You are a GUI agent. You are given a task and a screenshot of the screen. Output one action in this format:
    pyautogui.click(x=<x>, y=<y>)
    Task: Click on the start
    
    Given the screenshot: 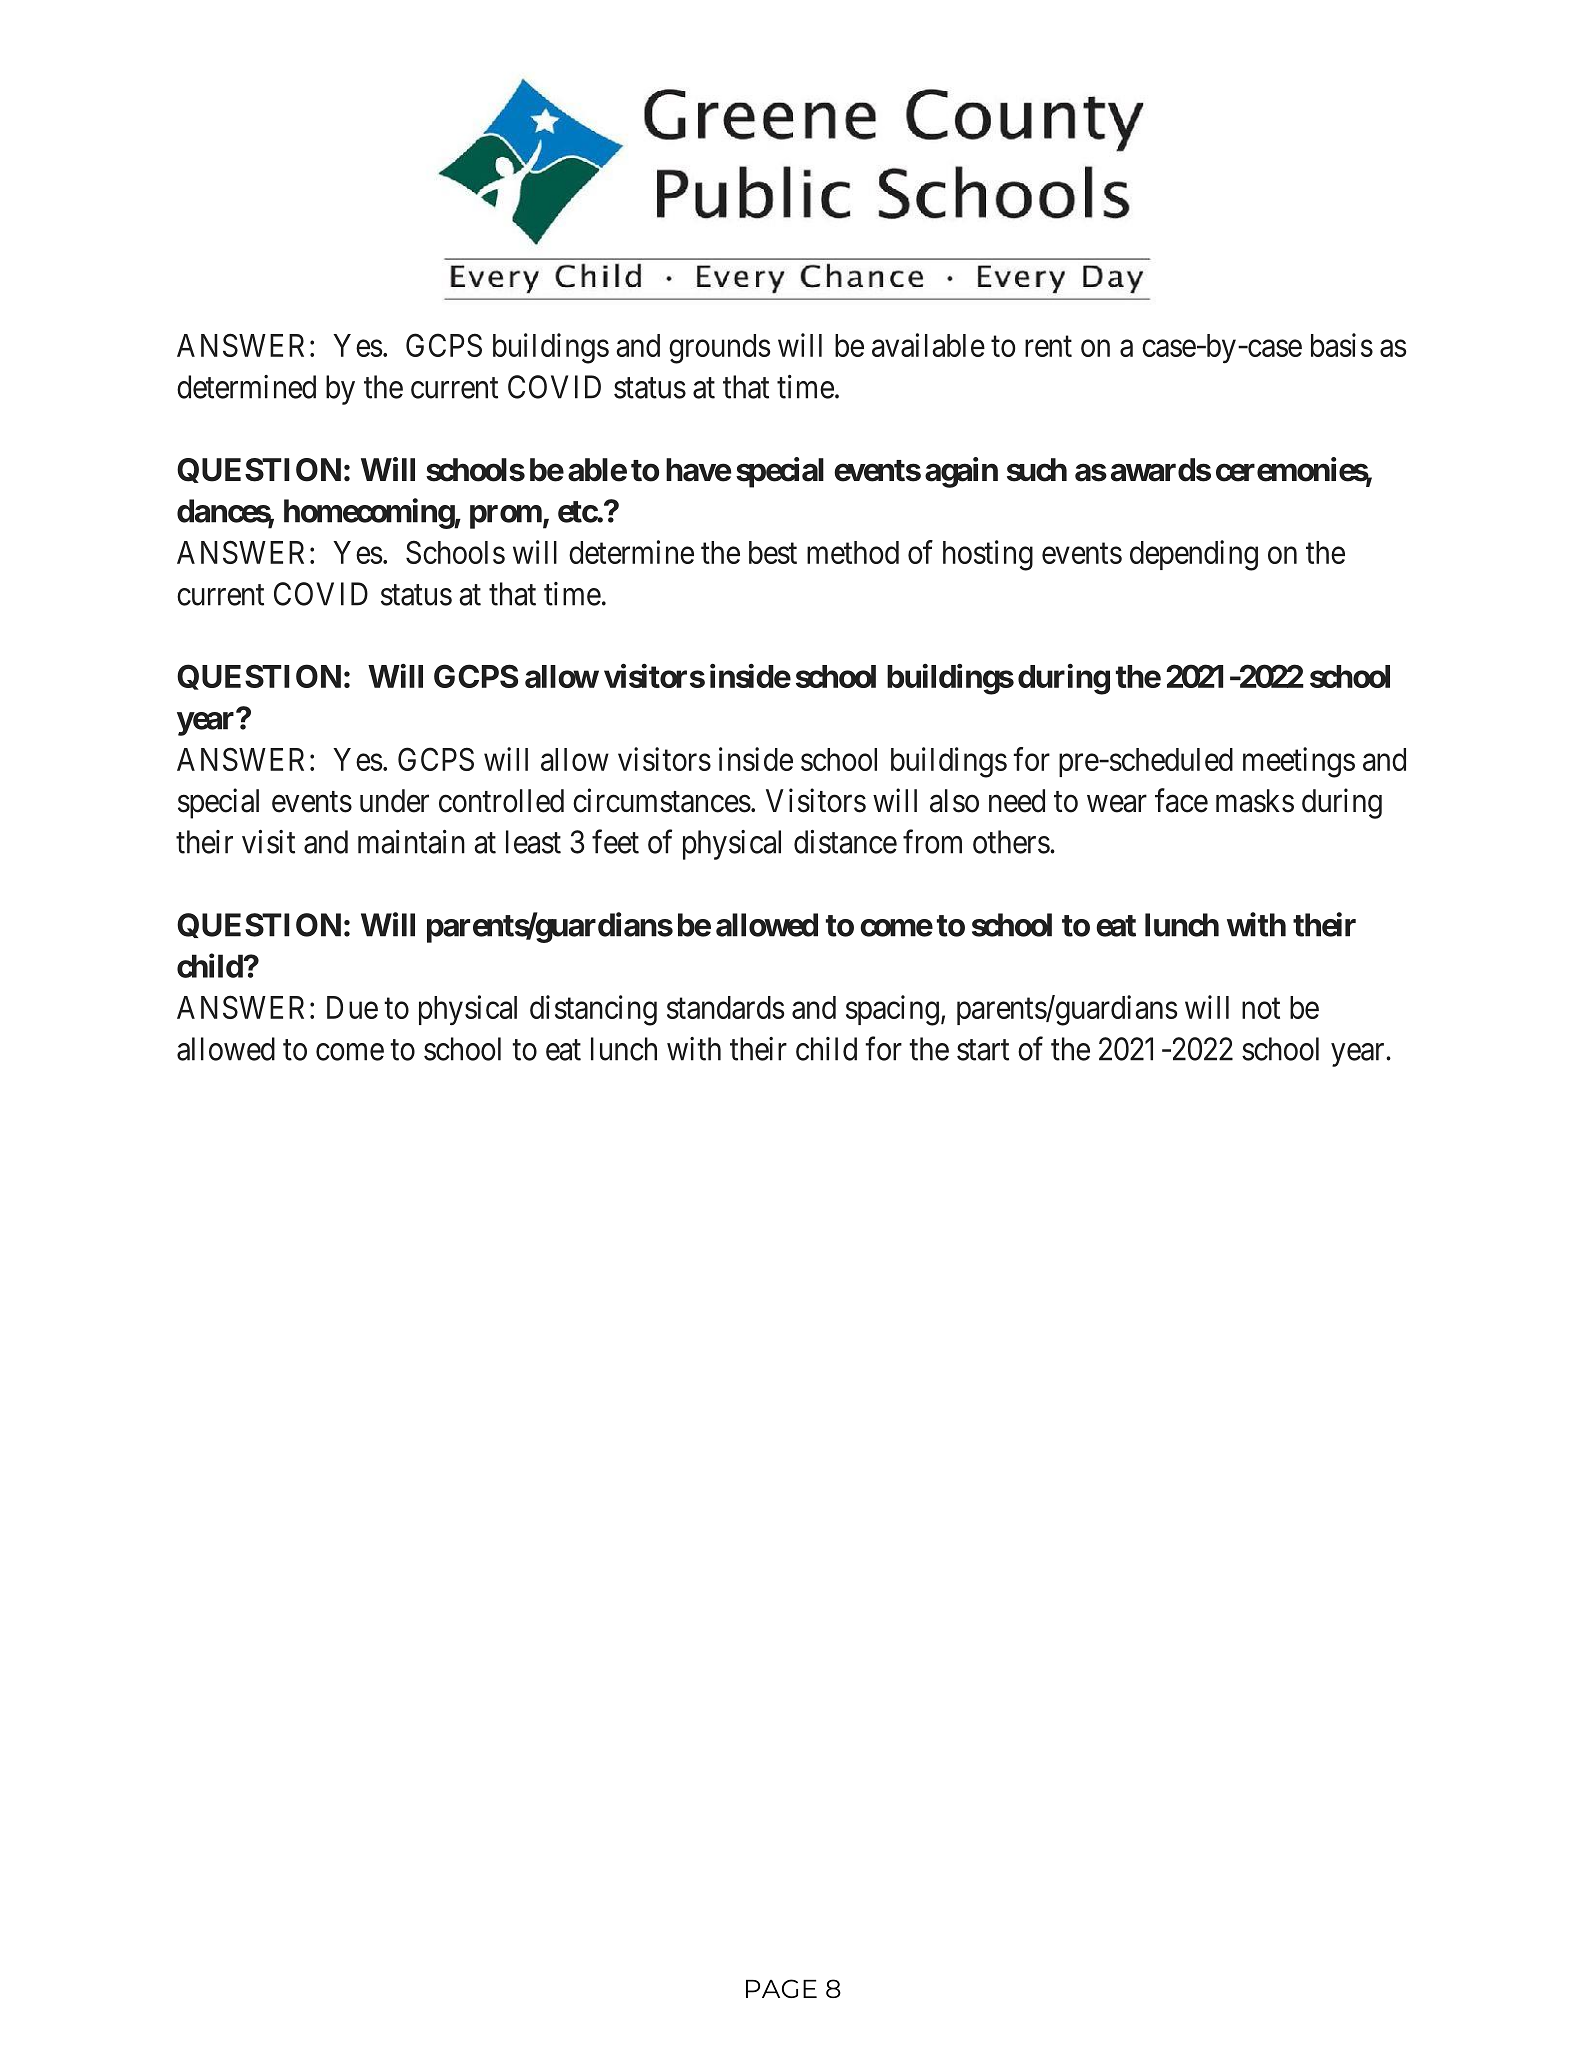 What is the action you would take?
    pyautogui.click(x=983, y=1050)
